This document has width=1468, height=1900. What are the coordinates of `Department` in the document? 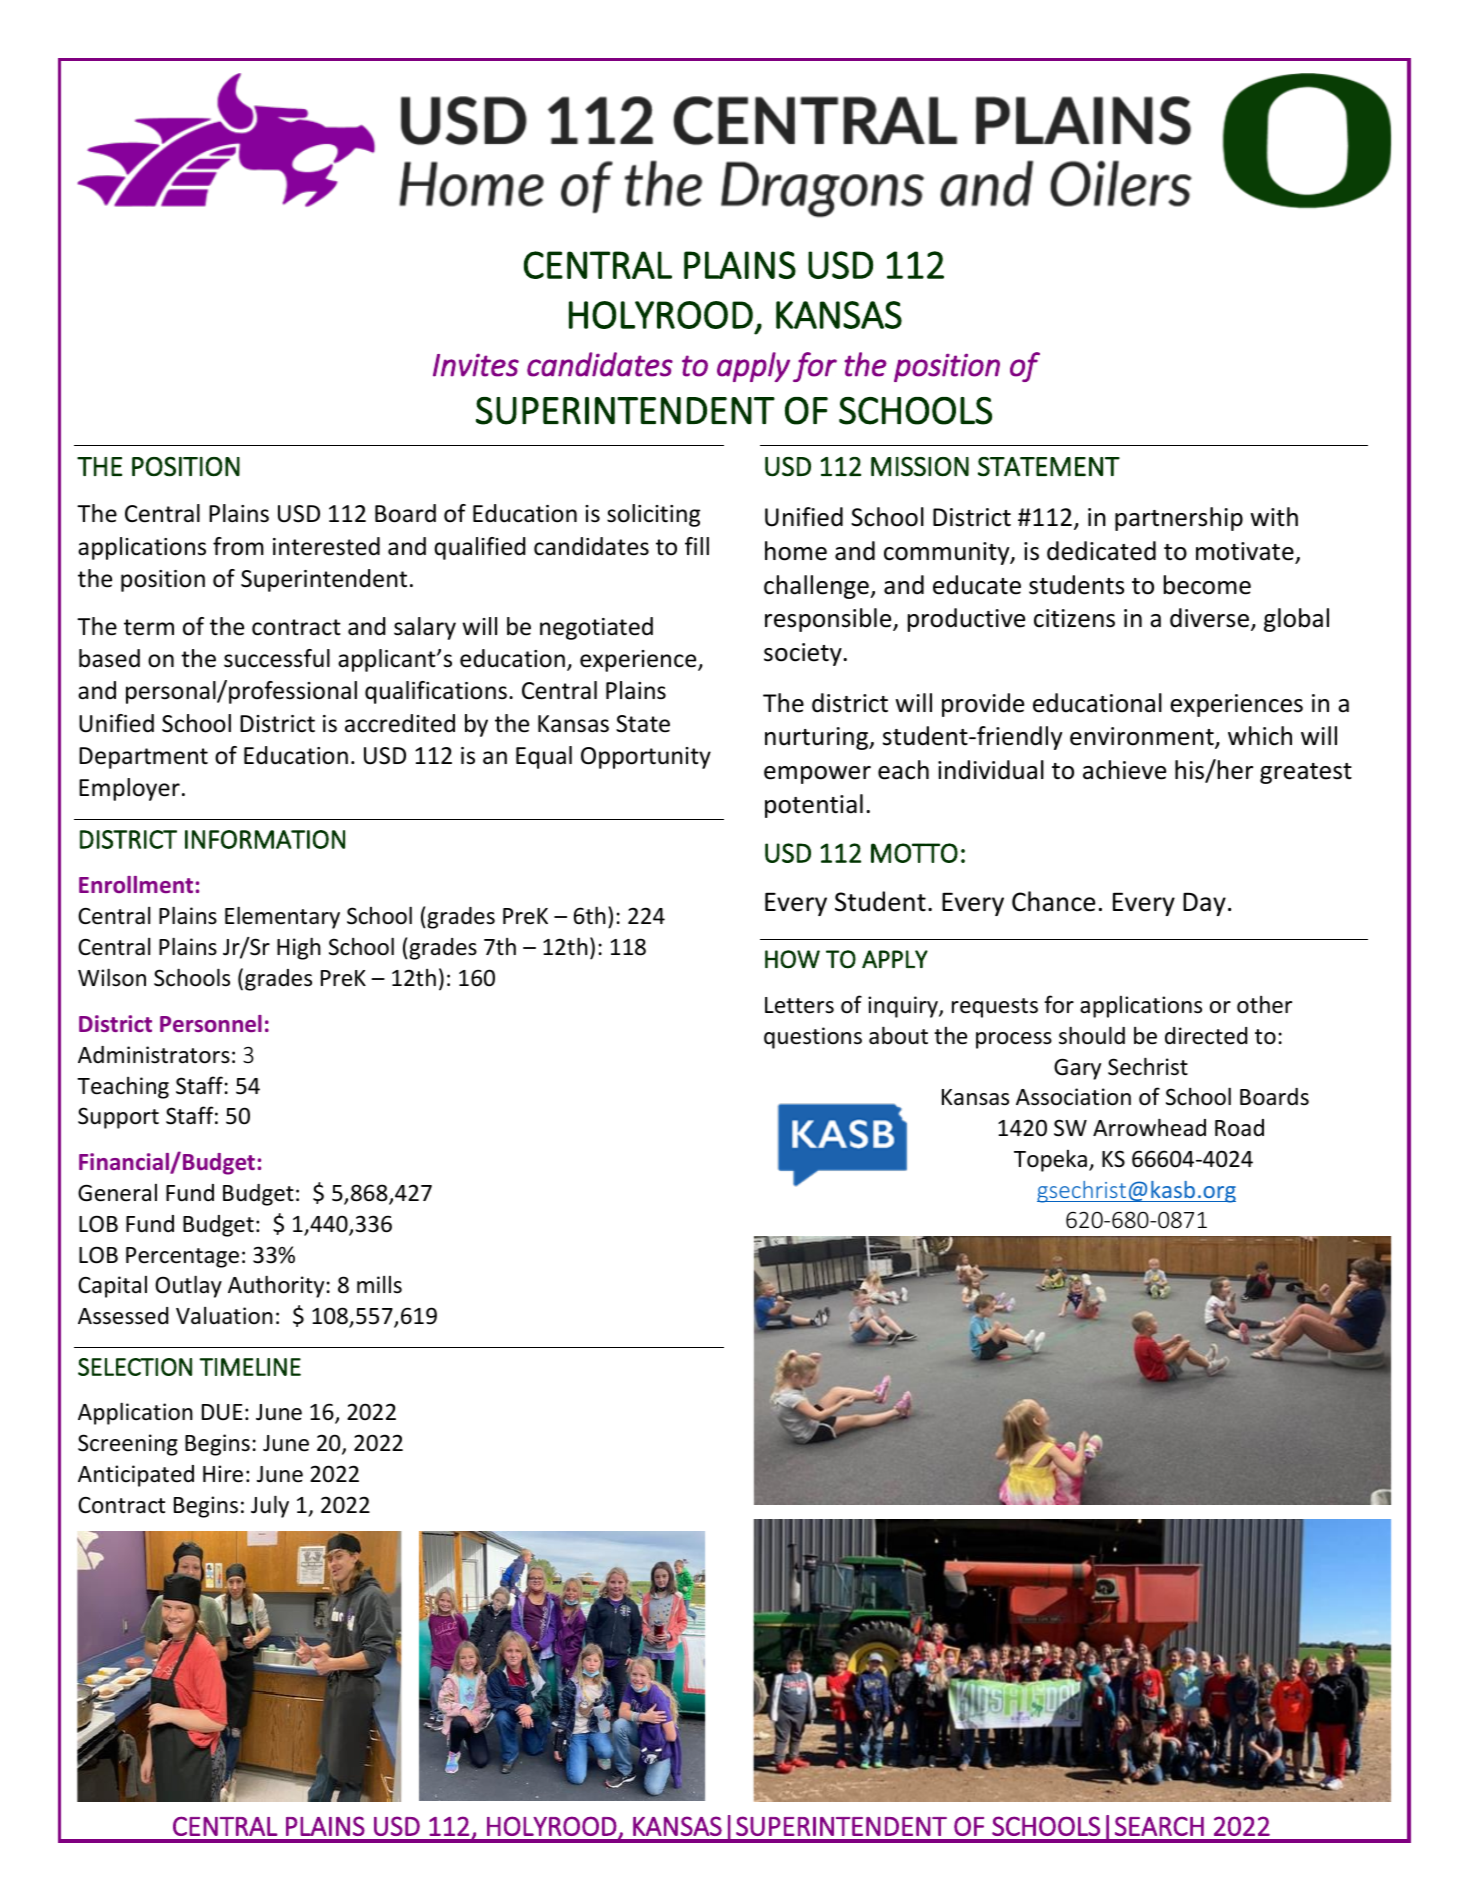 It's located at (143, 758).
